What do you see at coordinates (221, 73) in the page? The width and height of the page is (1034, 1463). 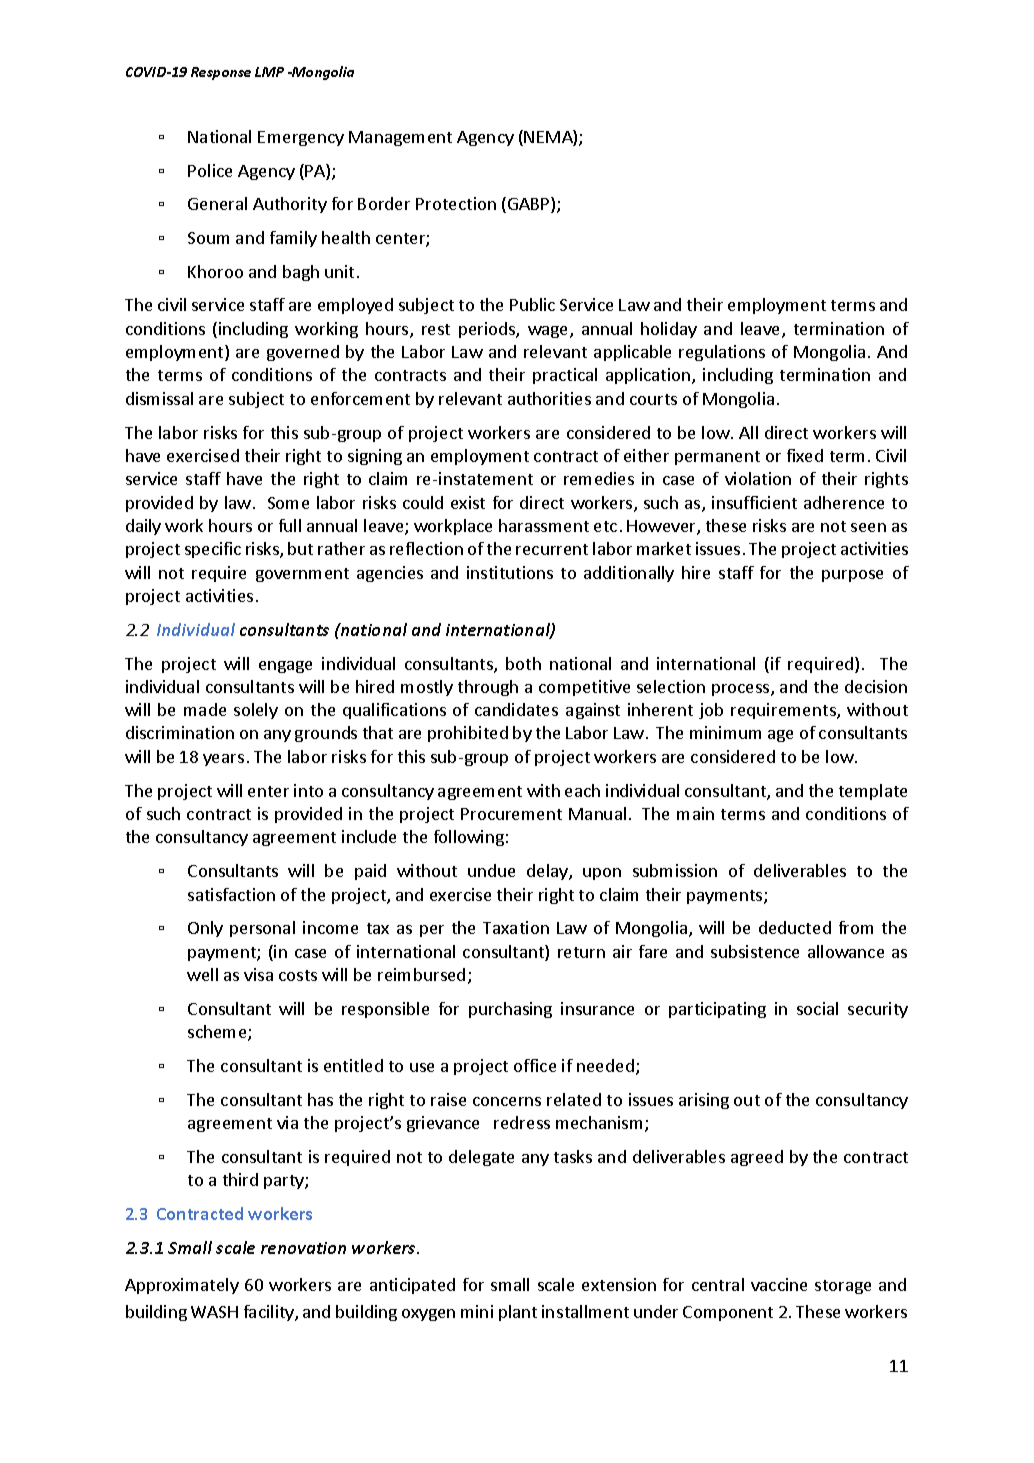 I see `Response` at bounding box center [221, 73].
